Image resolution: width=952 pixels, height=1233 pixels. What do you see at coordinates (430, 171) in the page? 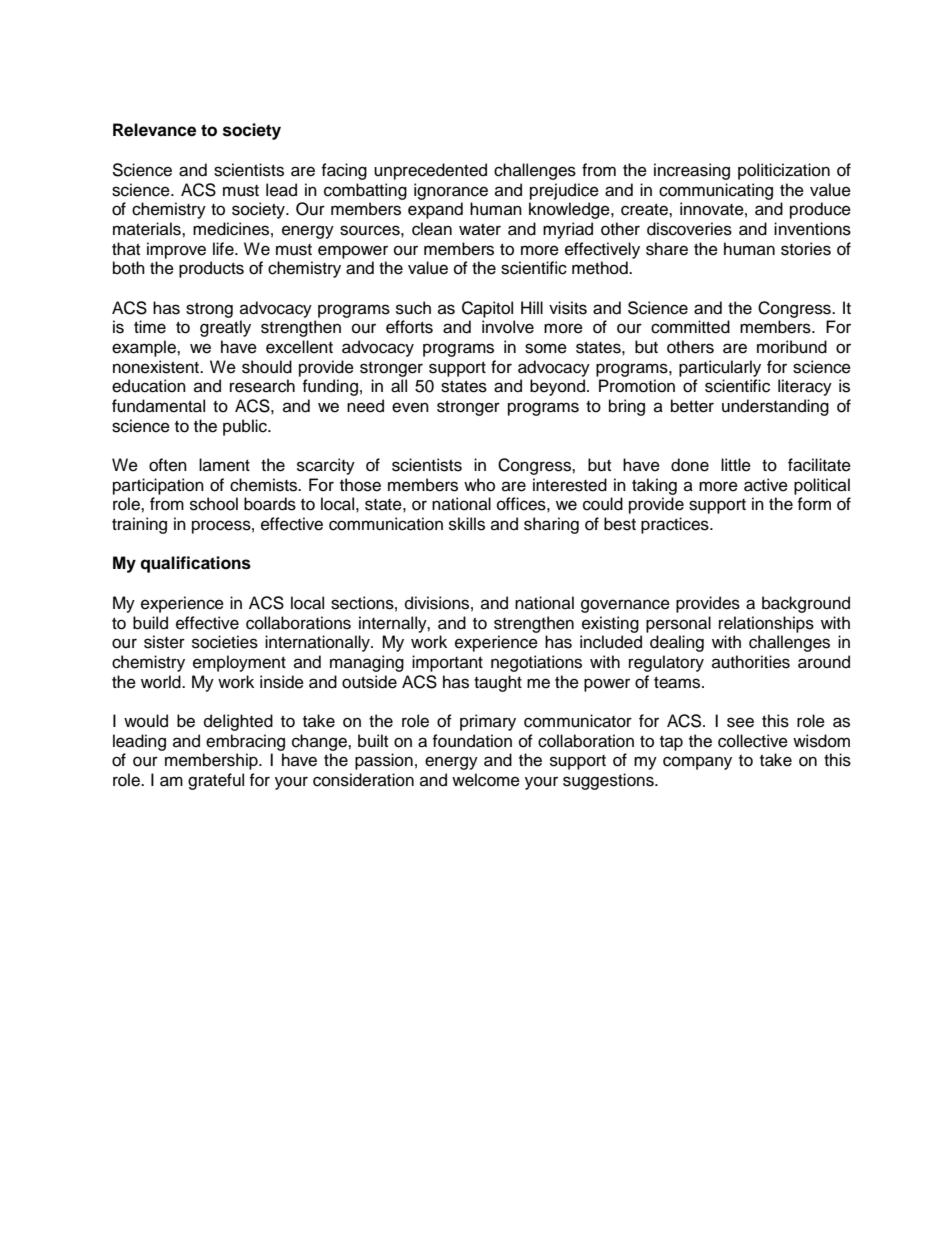
I see `unprecedented` at bounding box center [430, 171].
